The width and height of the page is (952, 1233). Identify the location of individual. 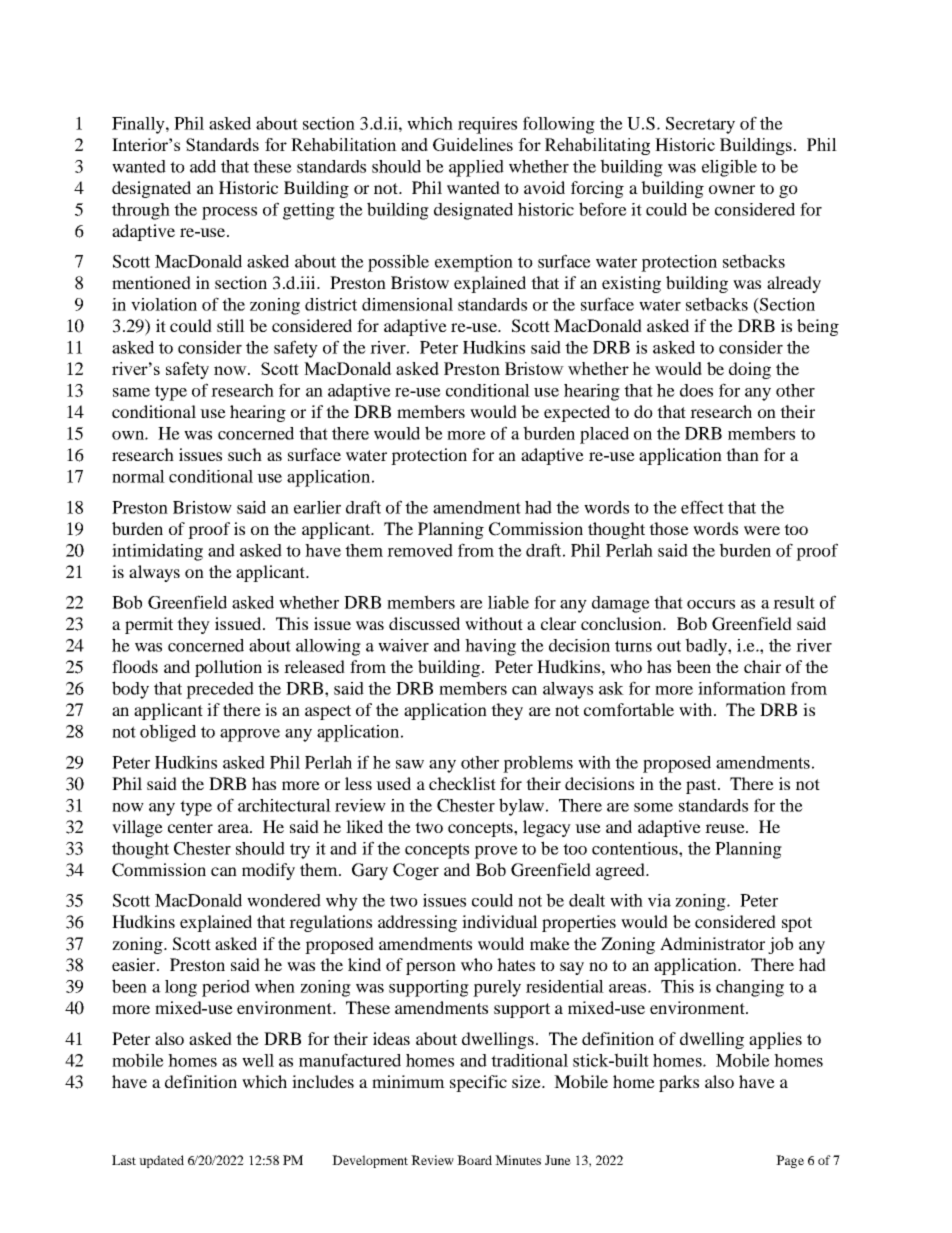
(500, 921).
